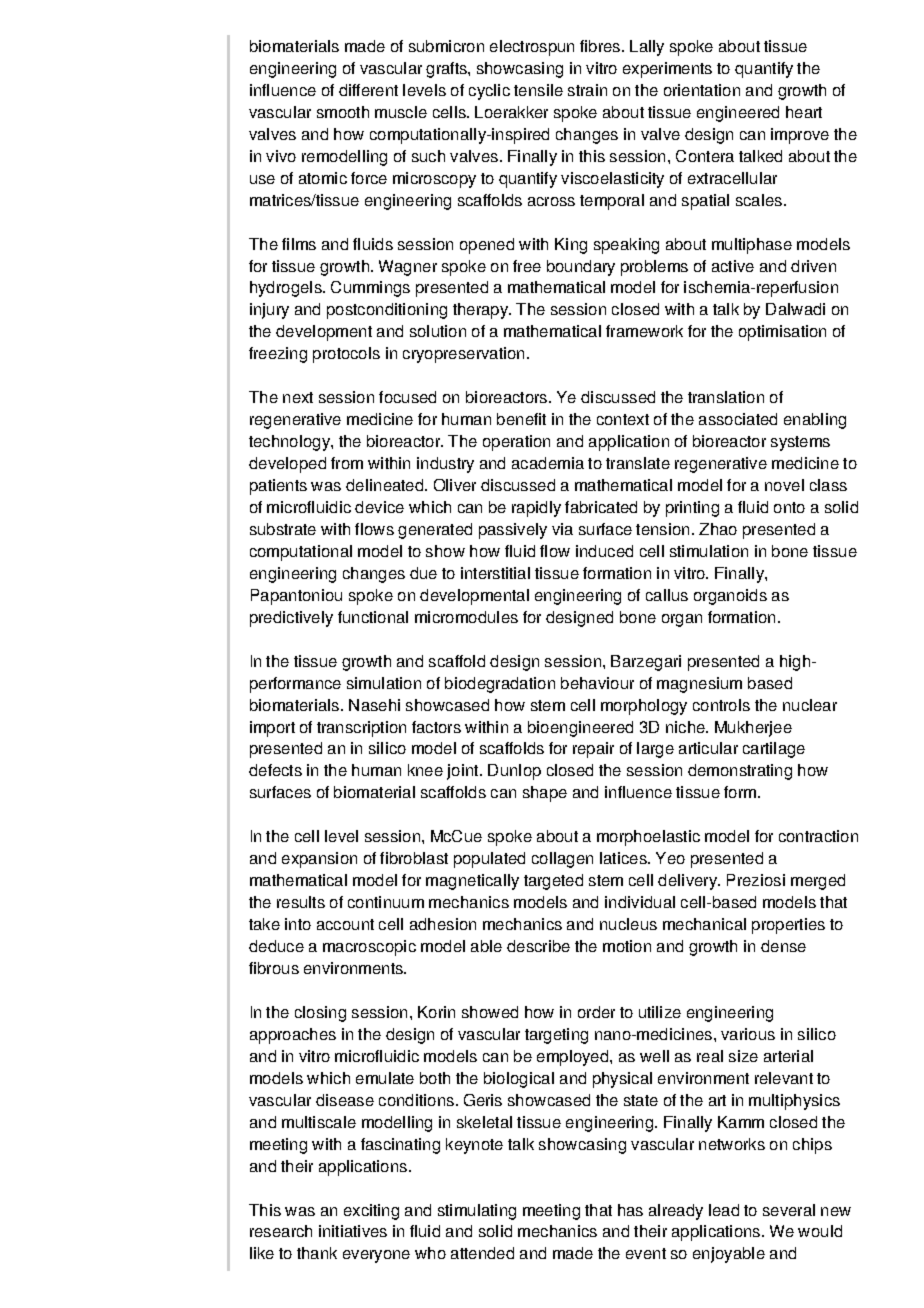 The width and height of the page is (924, 1308). What do you see at coordinates (477, 1212) in the page?
I see `stimulating` at bounding box center [477, 1212].
